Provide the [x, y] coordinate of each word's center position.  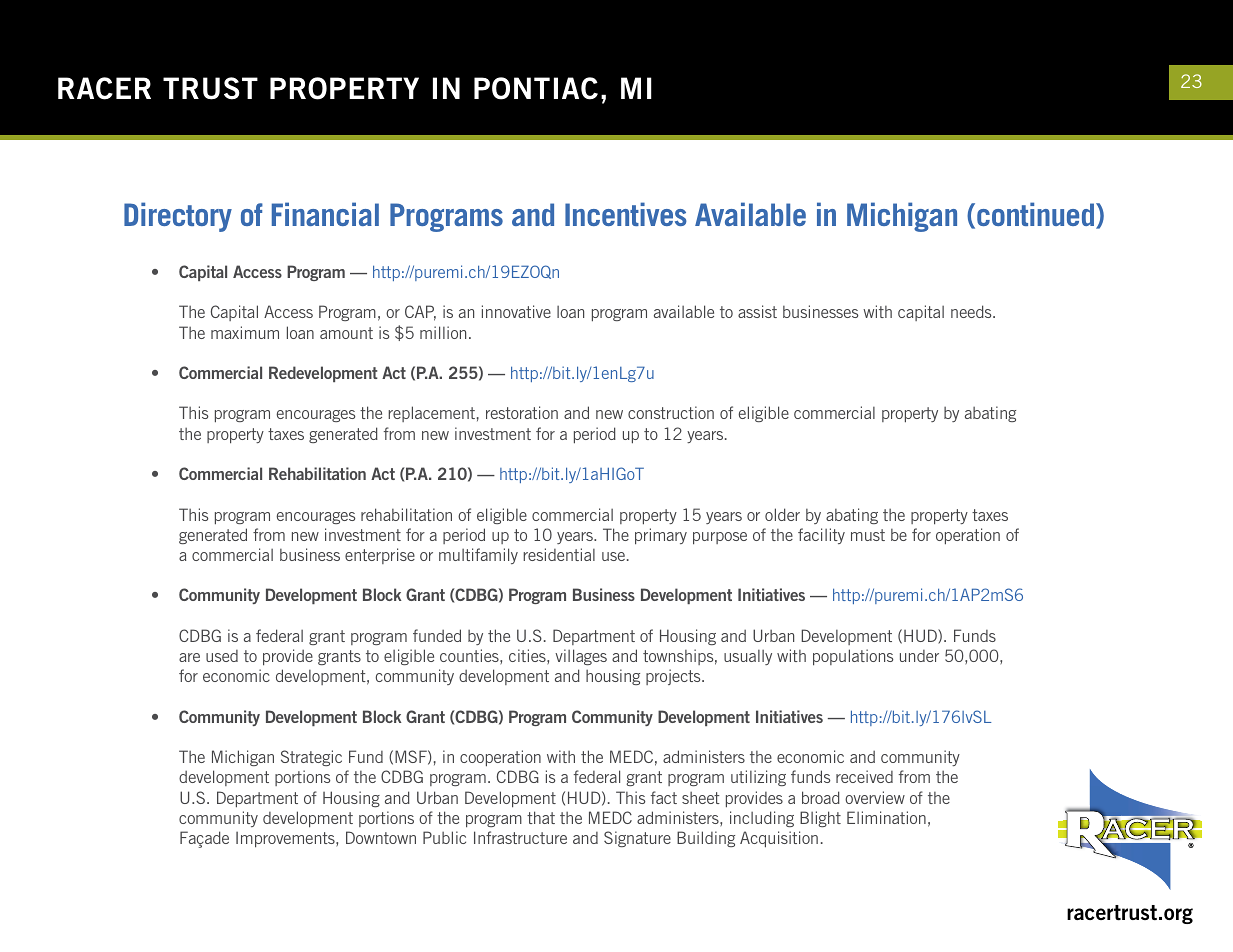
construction [671, 412]
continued [1035, 214]
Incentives [626, 214]
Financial [325, 214]
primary [661, 536]
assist [757, 311]
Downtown [381, 837]
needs [972, 311]
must [868, 535]
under [919, 656]
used [222, 656]
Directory [178, 217]
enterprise [380, 556]
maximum [245, 332]
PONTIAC [536, 88]
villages [581, 657]
